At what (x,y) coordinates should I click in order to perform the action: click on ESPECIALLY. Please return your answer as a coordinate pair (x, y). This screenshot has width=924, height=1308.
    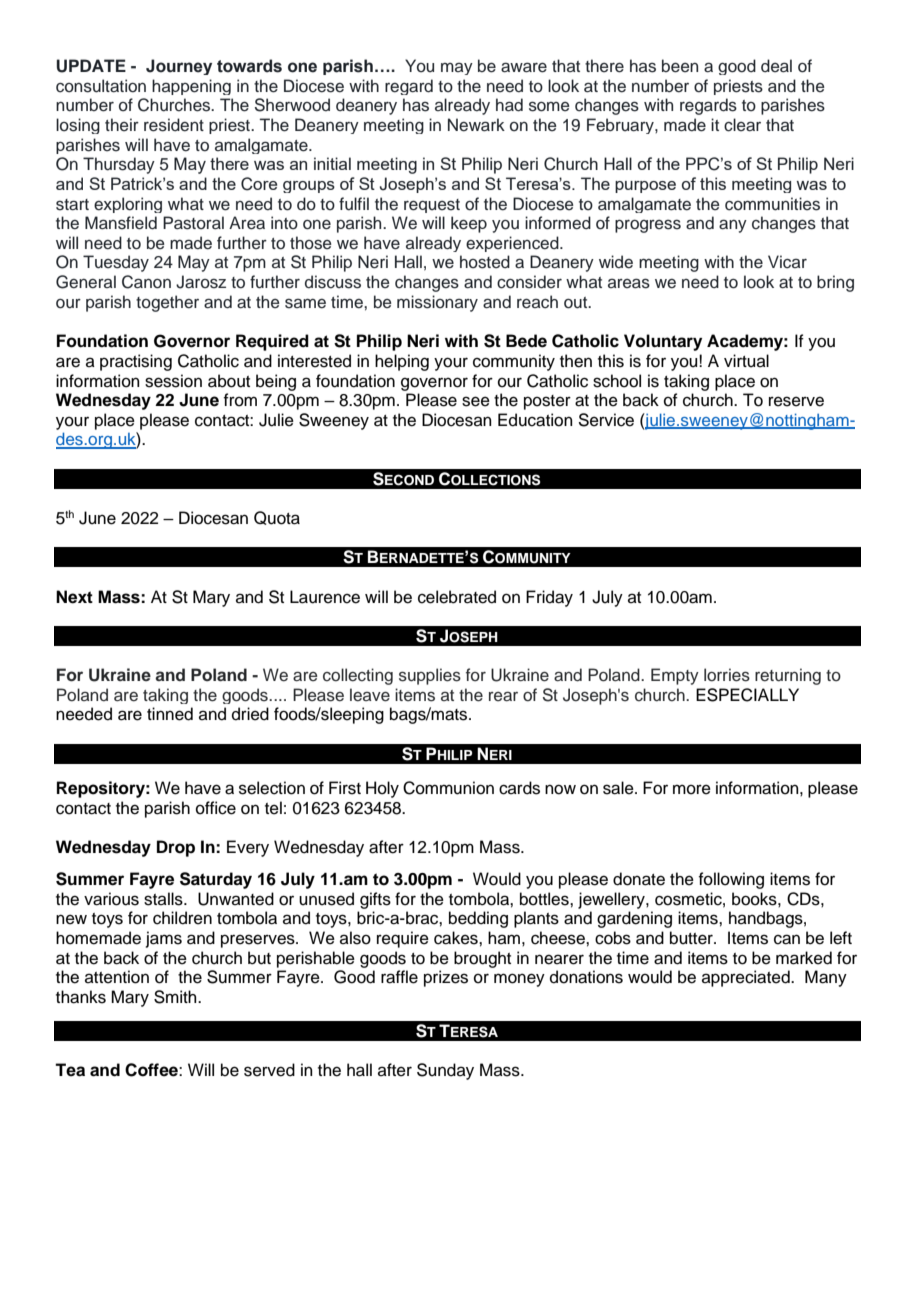
    Looking at the image, I should click on (747, 695).
